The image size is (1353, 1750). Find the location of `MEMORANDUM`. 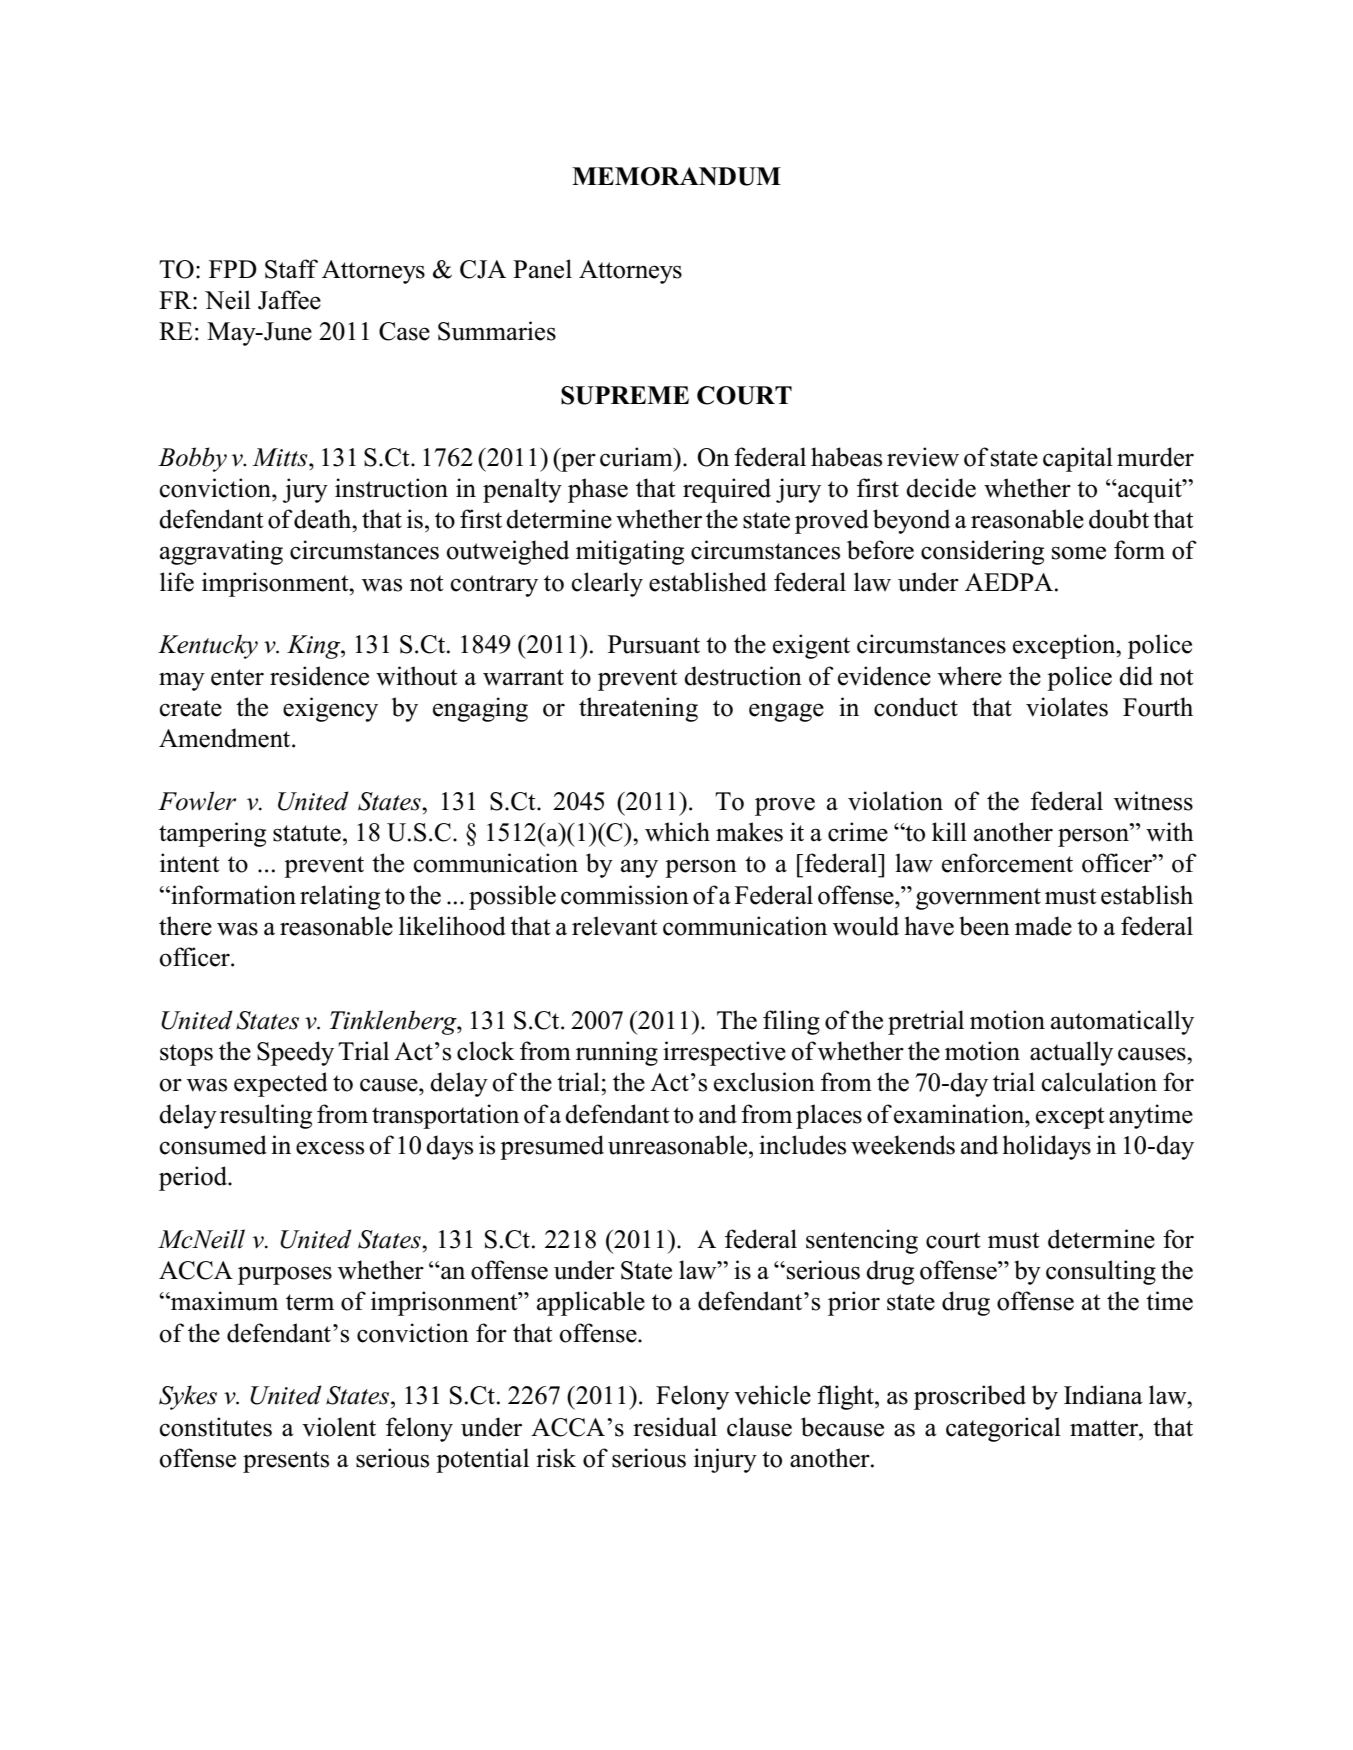

MEMORANDUM is located at coordinates (676, 176).
